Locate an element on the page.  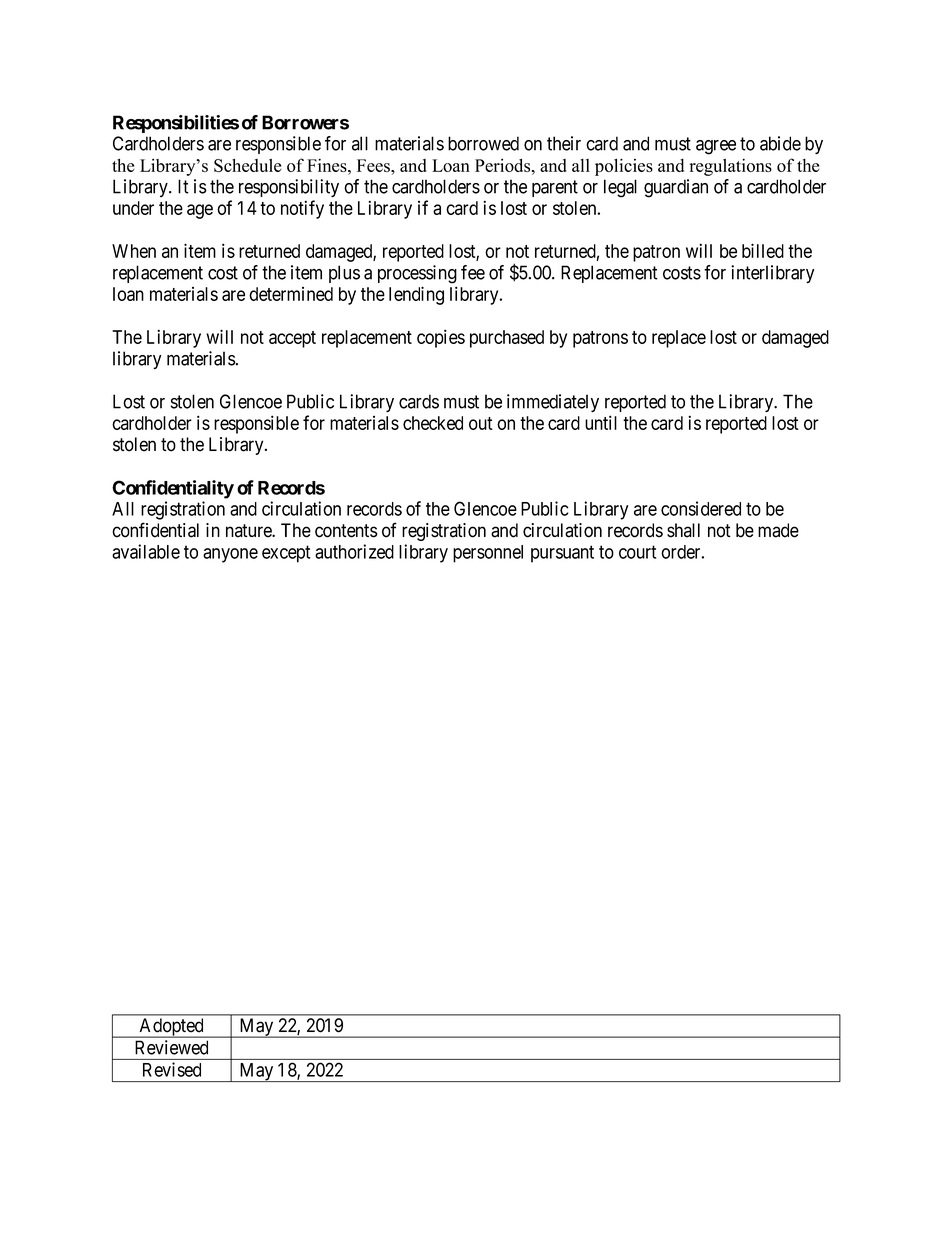
Revised is located at coordinates (172, 1069).
